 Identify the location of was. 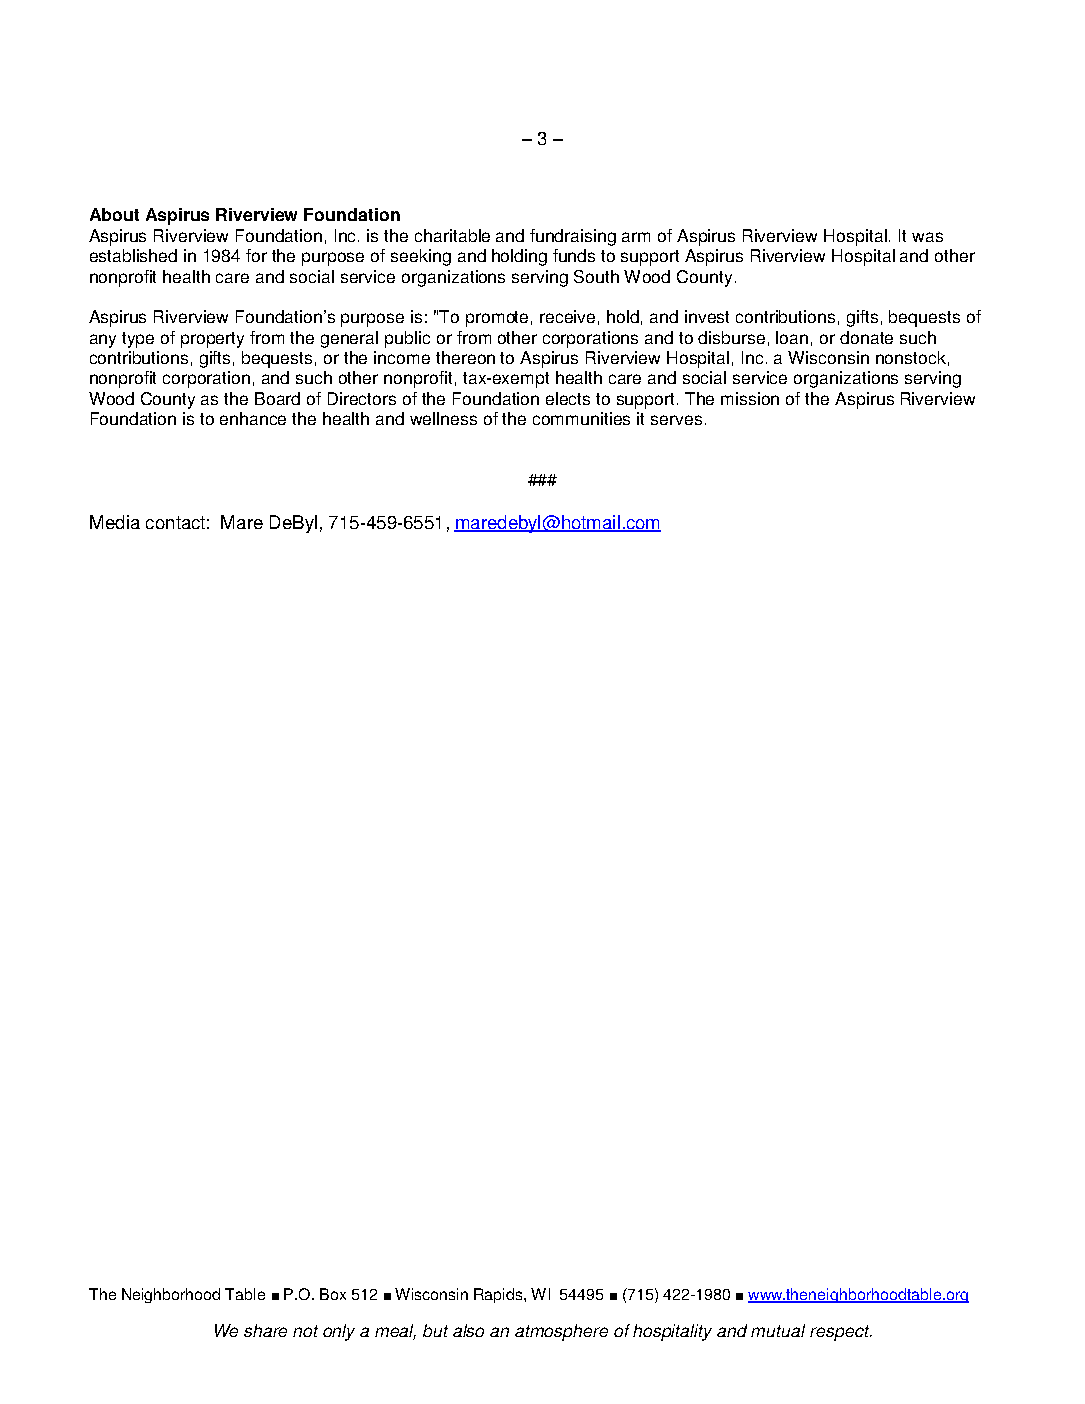
(927, 237).
